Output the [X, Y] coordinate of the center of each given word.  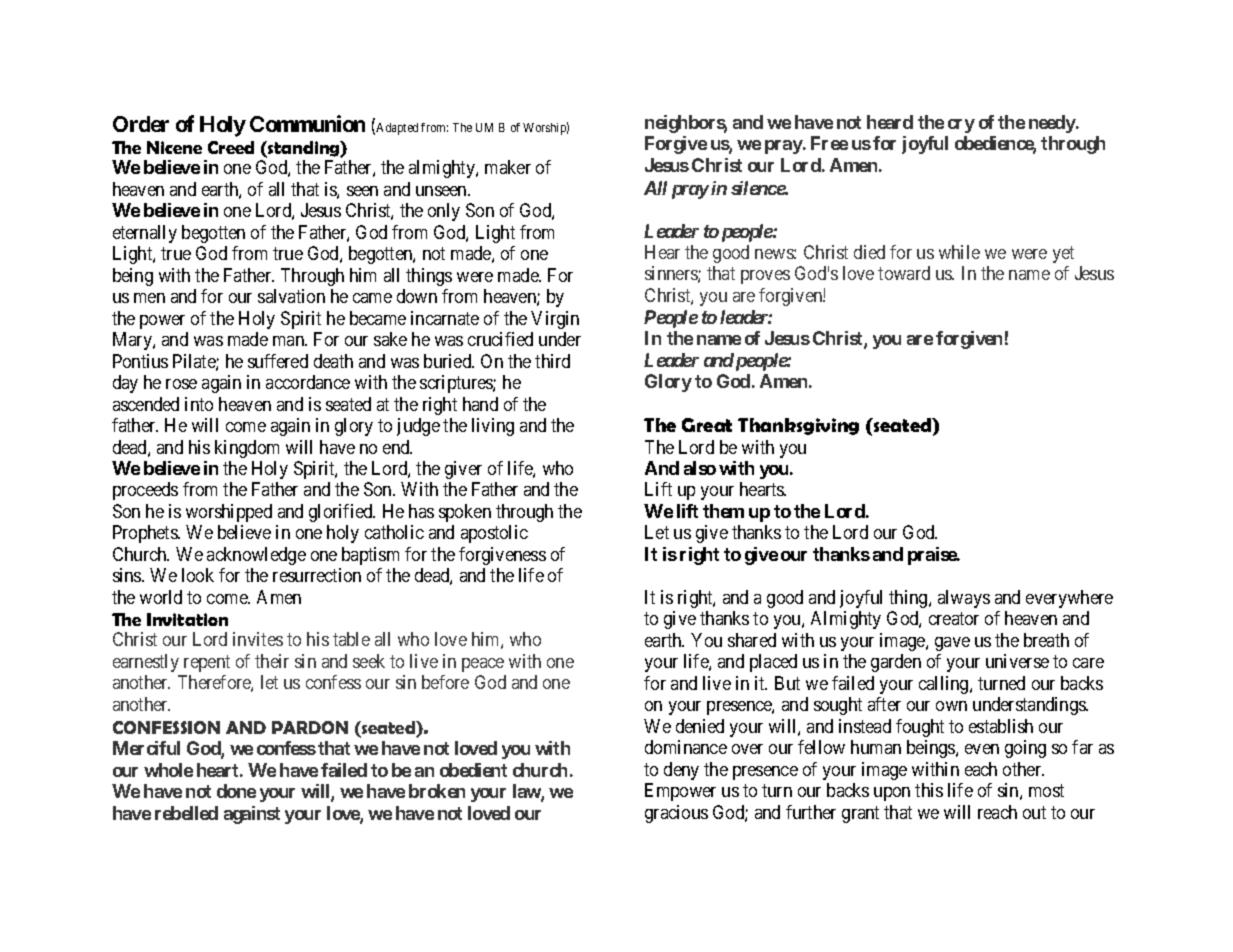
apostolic [494, 534]
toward [904, 273]
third [552, 361]
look [198, 575]
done [236, 791]
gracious [676, 814]
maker [508, 167]
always [964, 599]
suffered [278, 361]
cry [961, 126]
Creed [231, 147]
